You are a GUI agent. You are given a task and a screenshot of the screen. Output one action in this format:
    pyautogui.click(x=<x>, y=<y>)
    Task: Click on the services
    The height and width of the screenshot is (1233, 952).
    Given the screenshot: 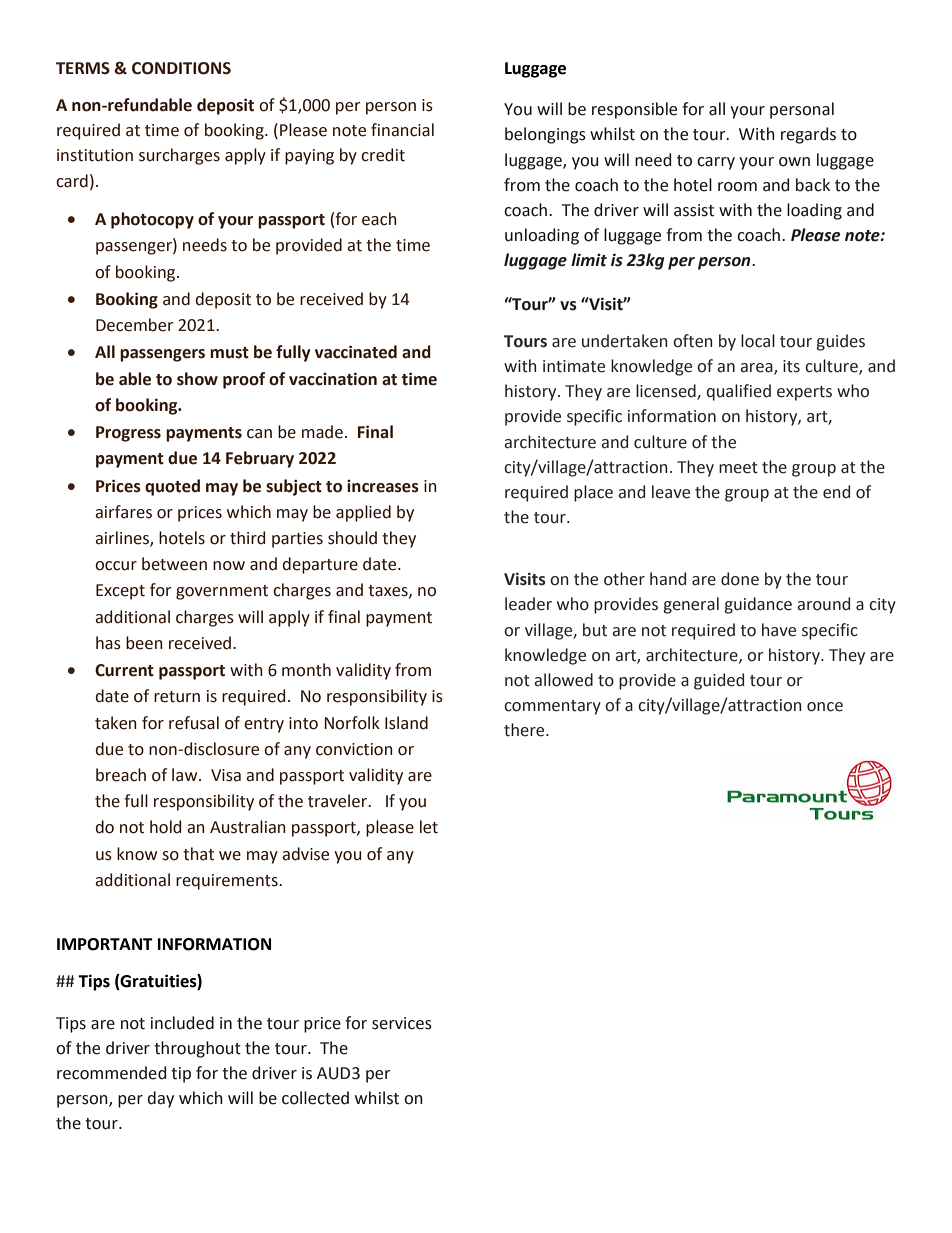 What is the action you would take?
    pyautogui.click(x=402, y=1023)
